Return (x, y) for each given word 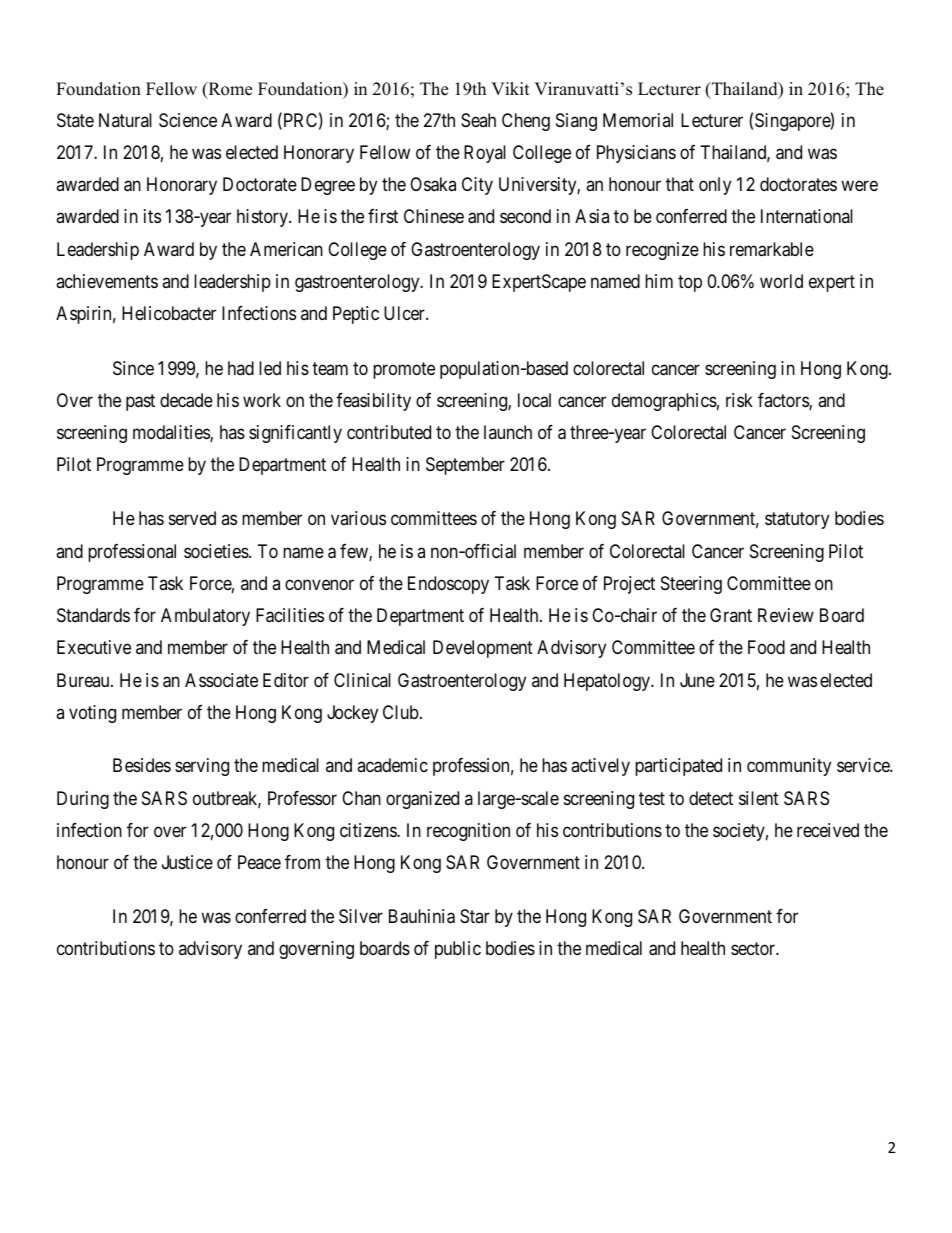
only (715, 186)
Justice (187, 862)
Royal (485, 154)
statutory (797, 520)
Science (188, 120)
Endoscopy (448, 585)
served (192, 518)
